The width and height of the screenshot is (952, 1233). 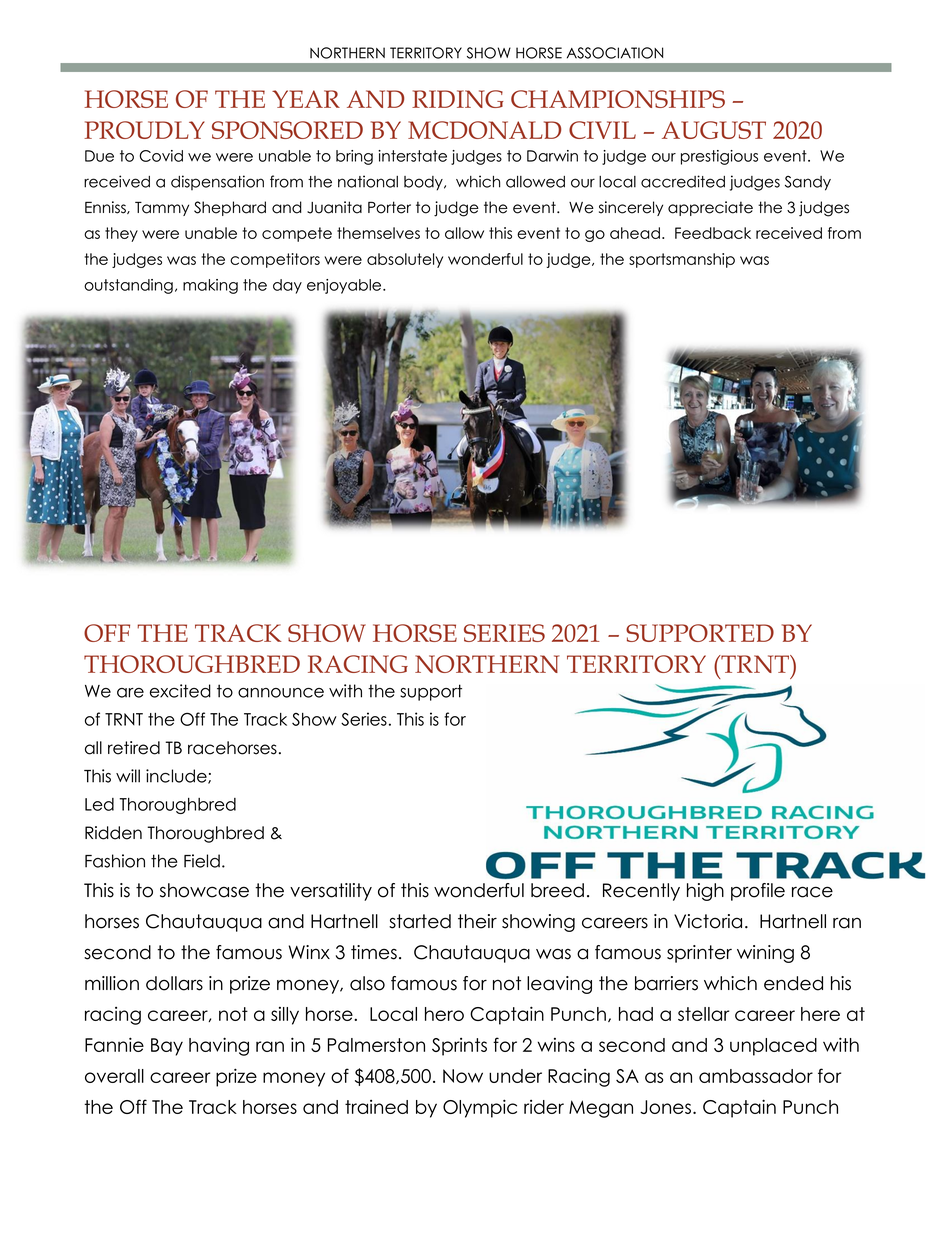 I want to click on PROUDLY, so click(x=144, y=130).
